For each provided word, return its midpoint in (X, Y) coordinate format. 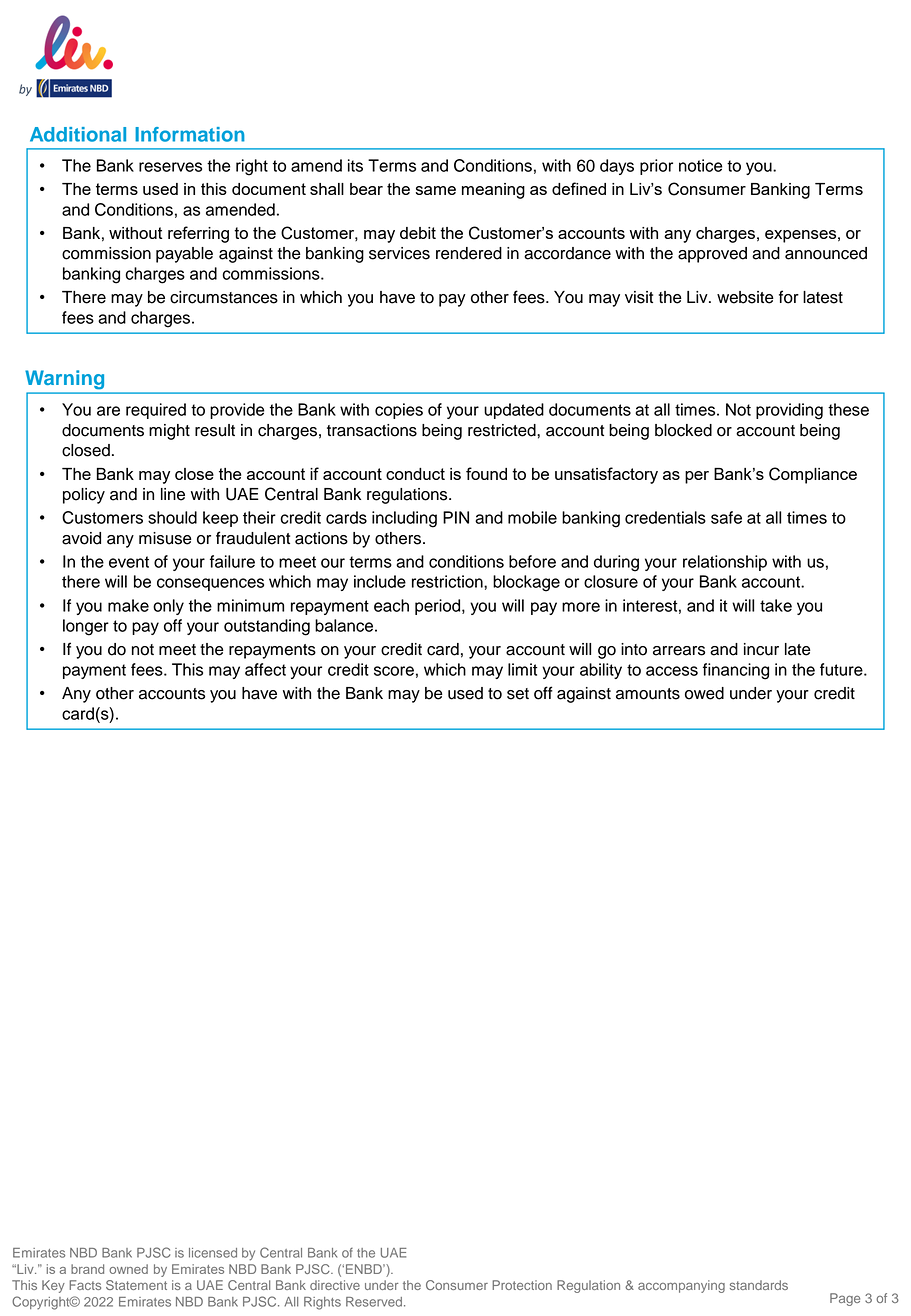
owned (128, 1269)
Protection (522, 1285)
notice (701, 165)
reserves (170, 167)
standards (759, 1285)
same (436, 190)
